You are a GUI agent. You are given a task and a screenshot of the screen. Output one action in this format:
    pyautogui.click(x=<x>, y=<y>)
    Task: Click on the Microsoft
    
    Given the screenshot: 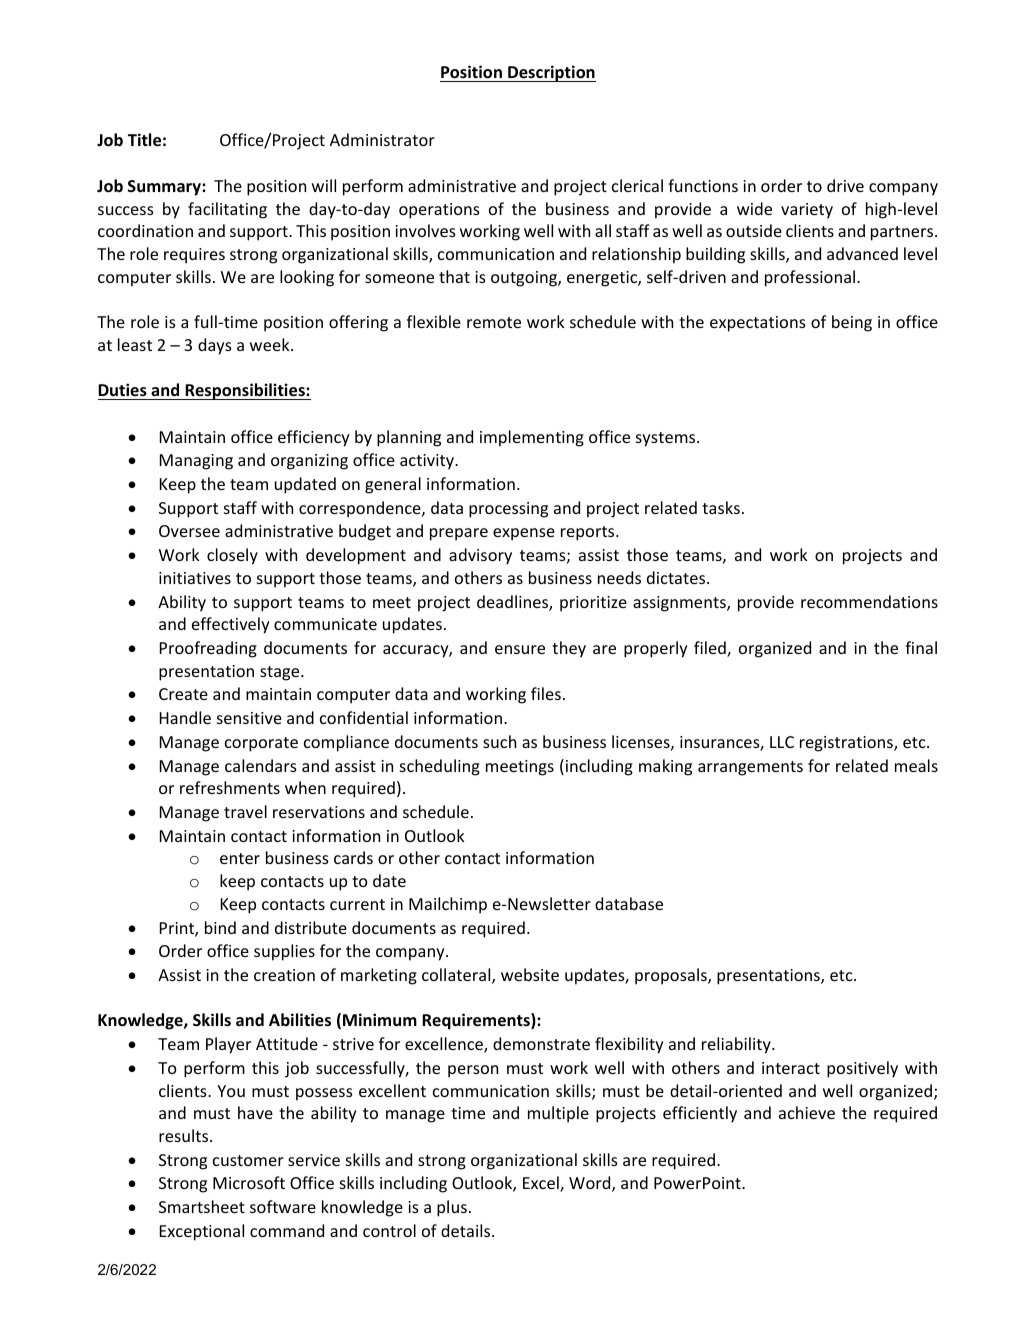 What is the action you would take?
    pyautogui.click(x=249, y=1182)
